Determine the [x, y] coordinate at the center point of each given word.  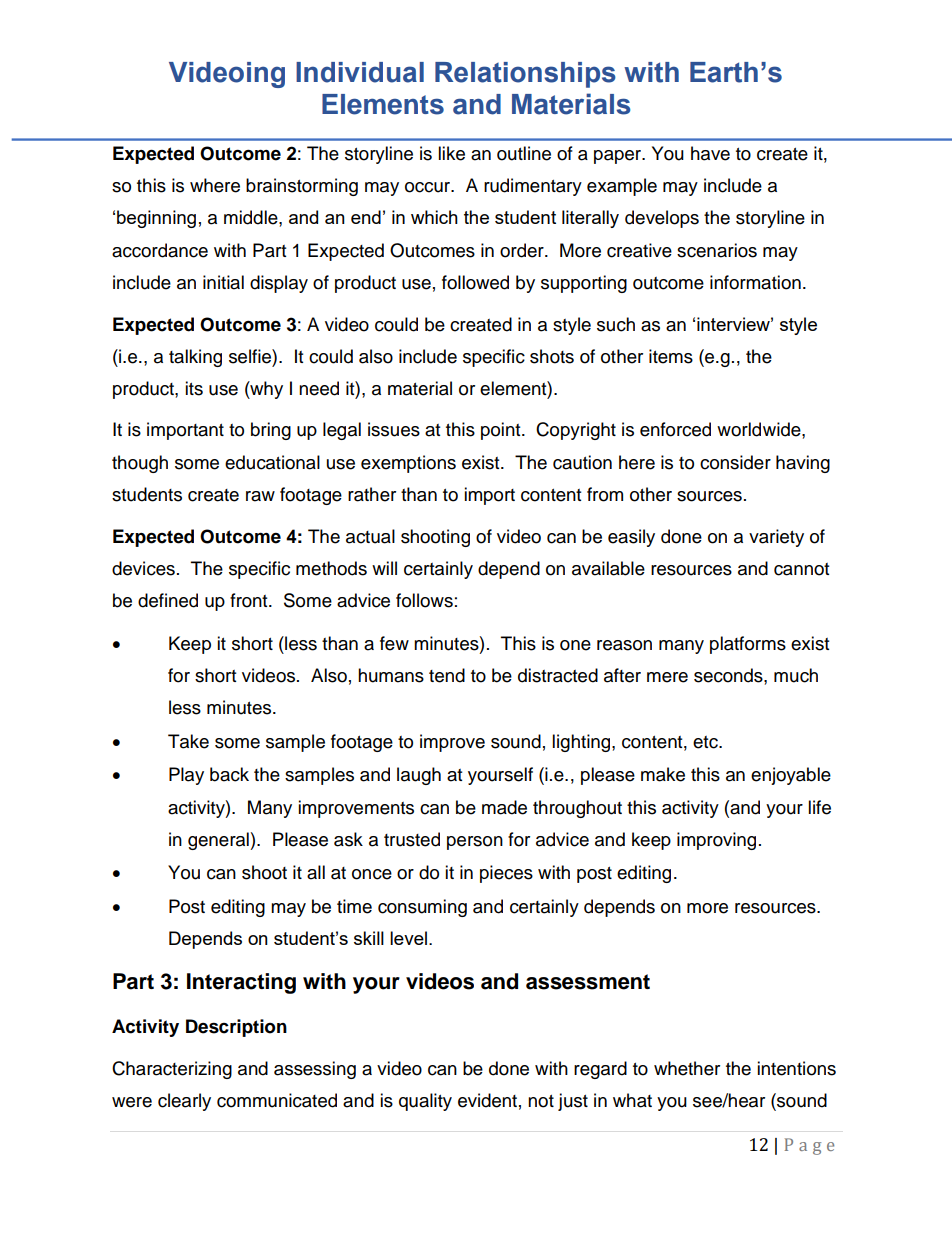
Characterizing [172, 1070]
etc [706, 742]
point [502, 431]
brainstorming [302, 187]
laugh [419, 776]
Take [188, 741]
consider [735, 462]
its [194, 388]
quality [425, 1102]
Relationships [525, 75]
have [710, 153]
